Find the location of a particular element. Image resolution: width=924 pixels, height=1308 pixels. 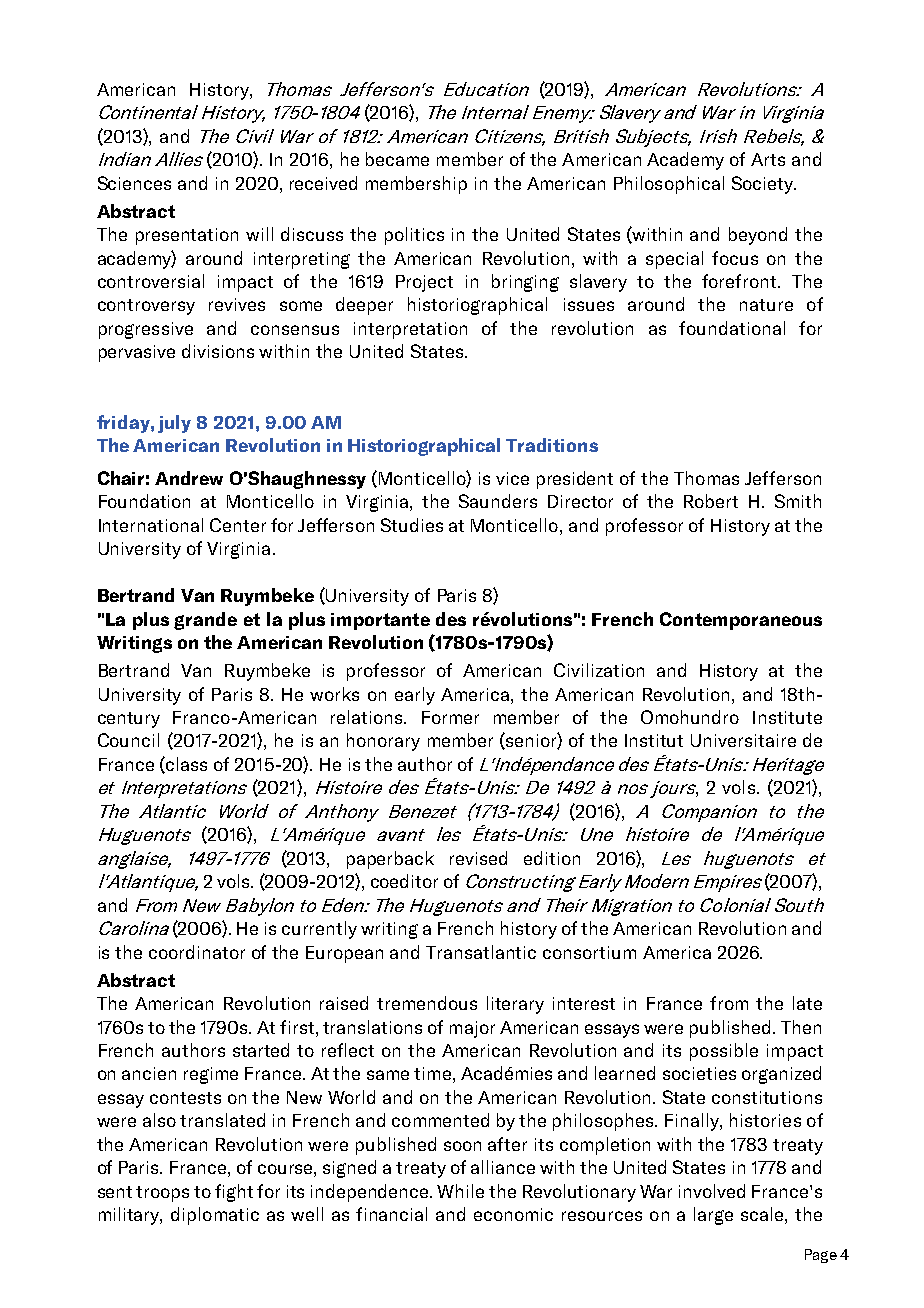

Andrew is located at coordinates (189, 478).
